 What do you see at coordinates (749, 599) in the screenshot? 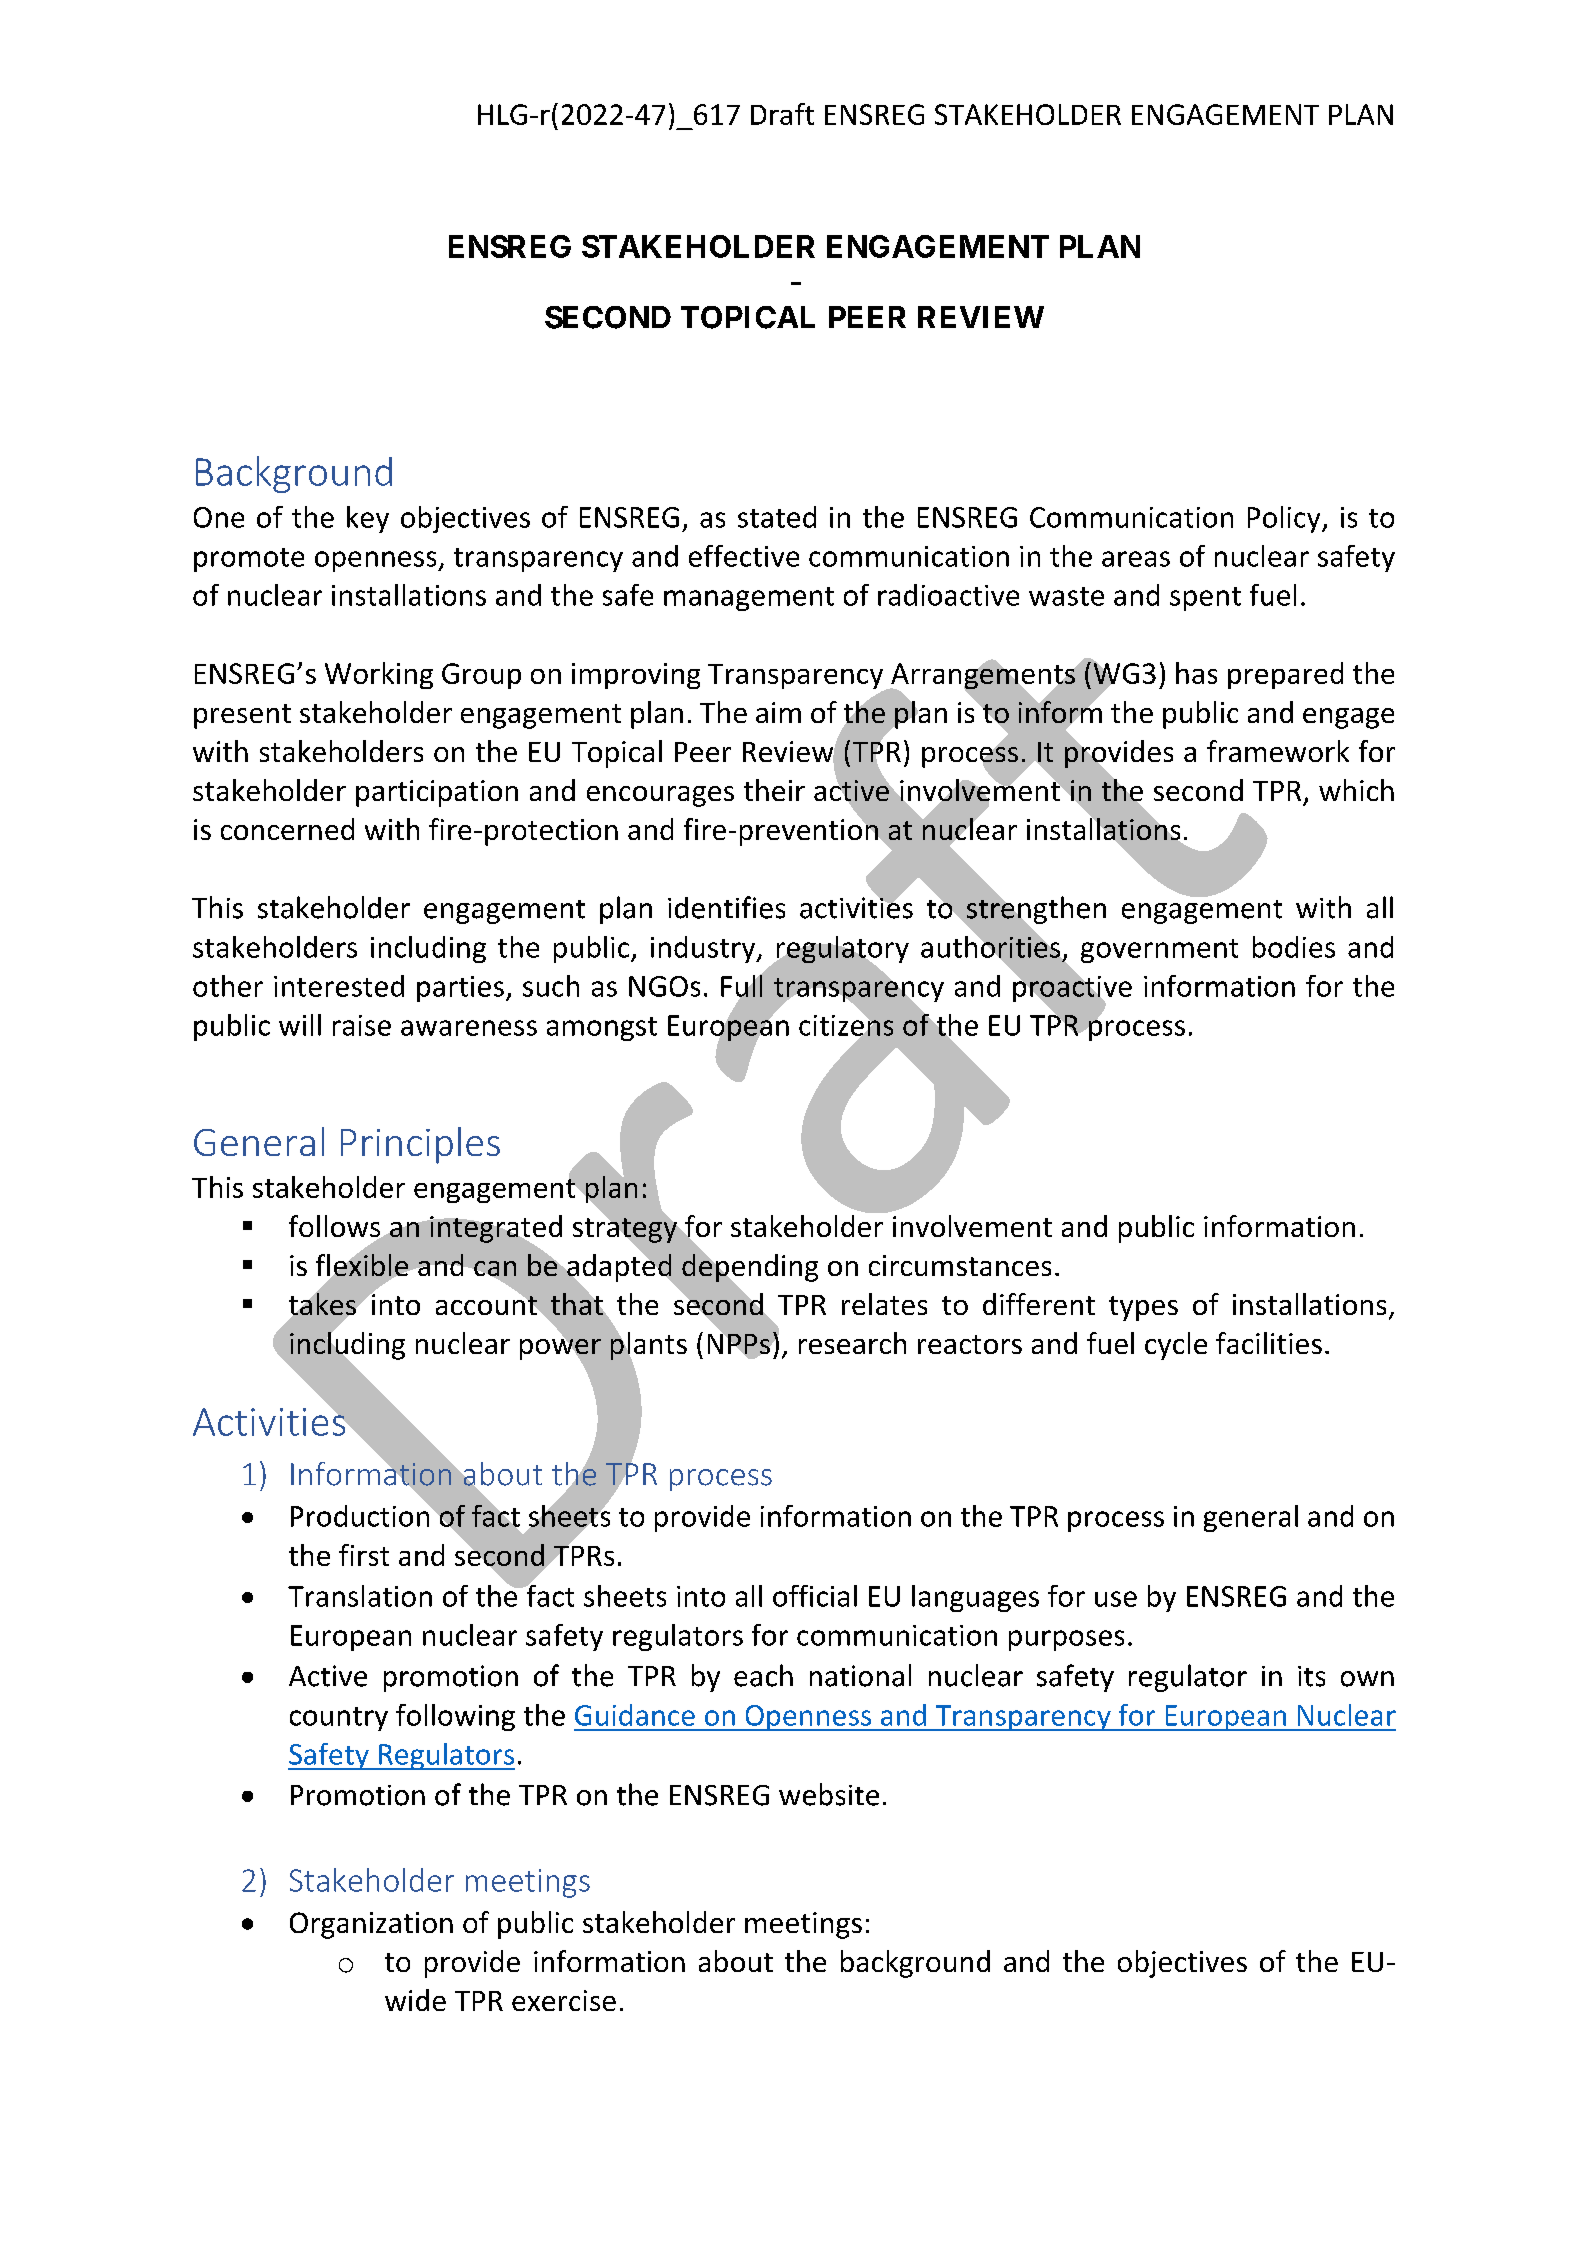
I see `management` at bounding box center [749, 599].
